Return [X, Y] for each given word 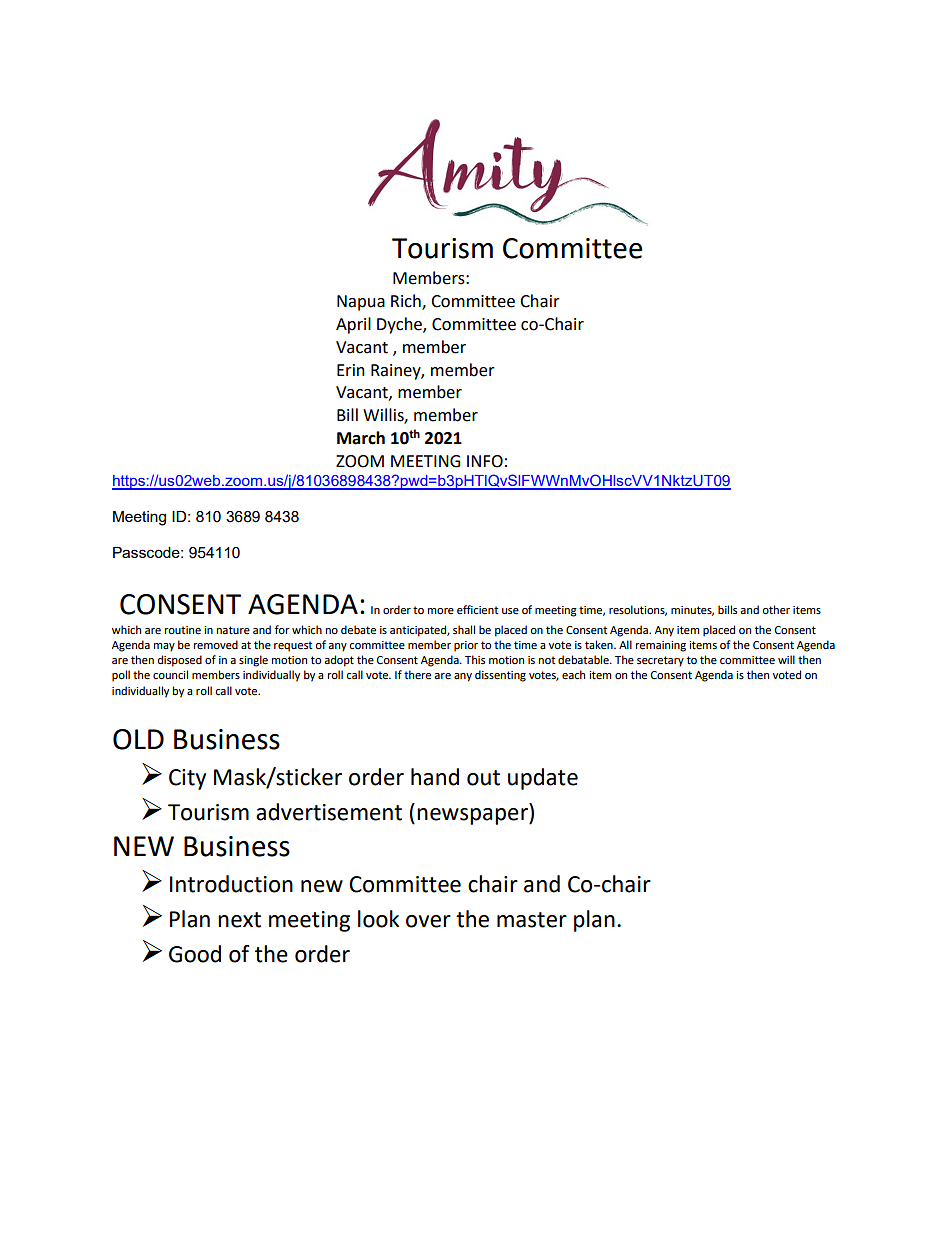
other [776, 610]
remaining [661, 646]
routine [183, 630]
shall [464, 629]
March [361, 438]
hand [435, 777]
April [353, 325]
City [187, 779]
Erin [351, 370]
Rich [407, 302]
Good [195, 954]
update [543, 779]
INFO [485, 461]
